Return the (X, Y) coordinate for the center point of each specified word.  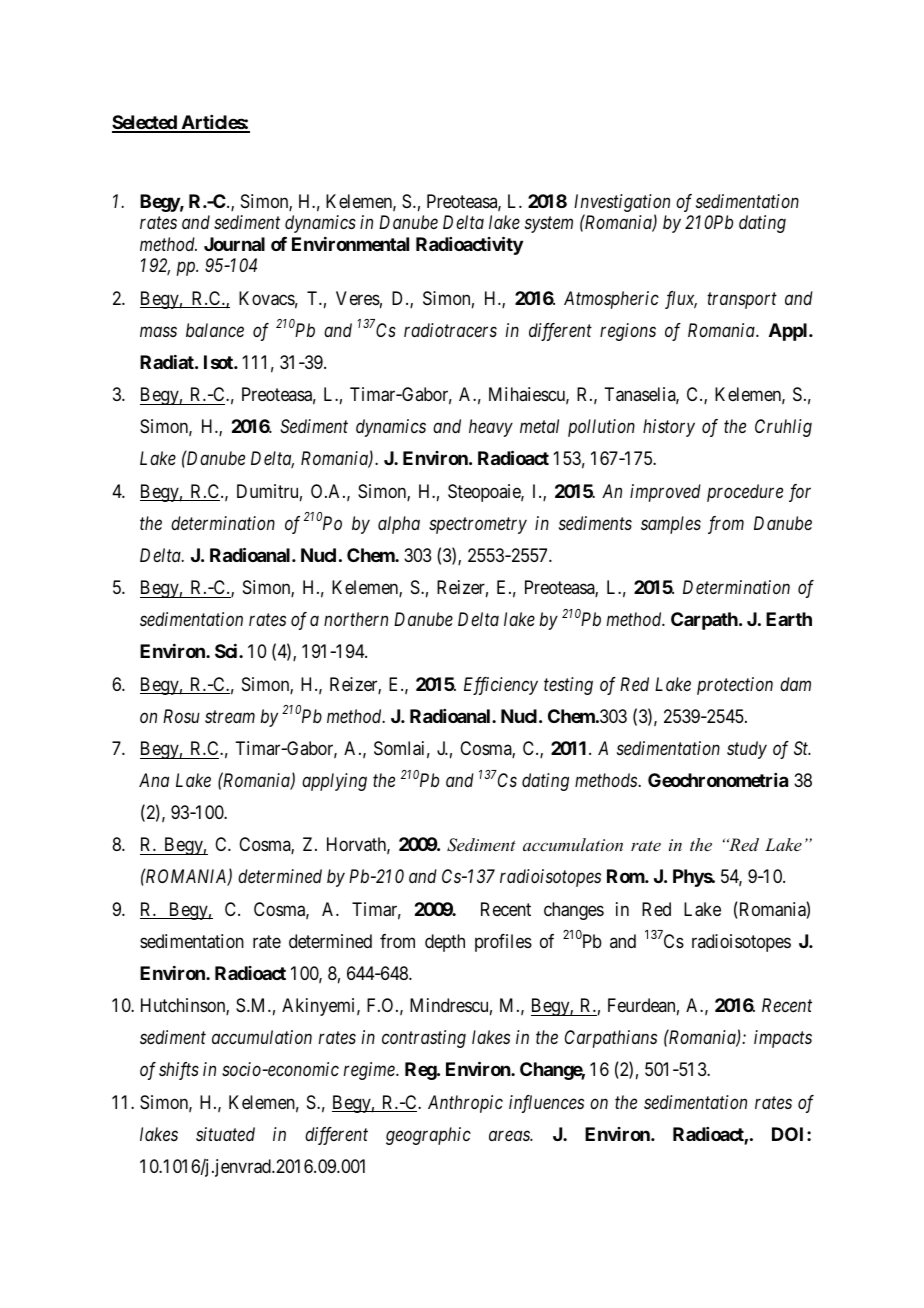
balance (215, 330)
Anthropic (465, 1104)
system (549, 225)
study (747, 750)
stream (230, 717)
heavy (491, 428)
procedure (745, 493)
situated (225, 1134)
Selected (145, 123)
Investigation (622, 204)
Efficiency (501, 686)
